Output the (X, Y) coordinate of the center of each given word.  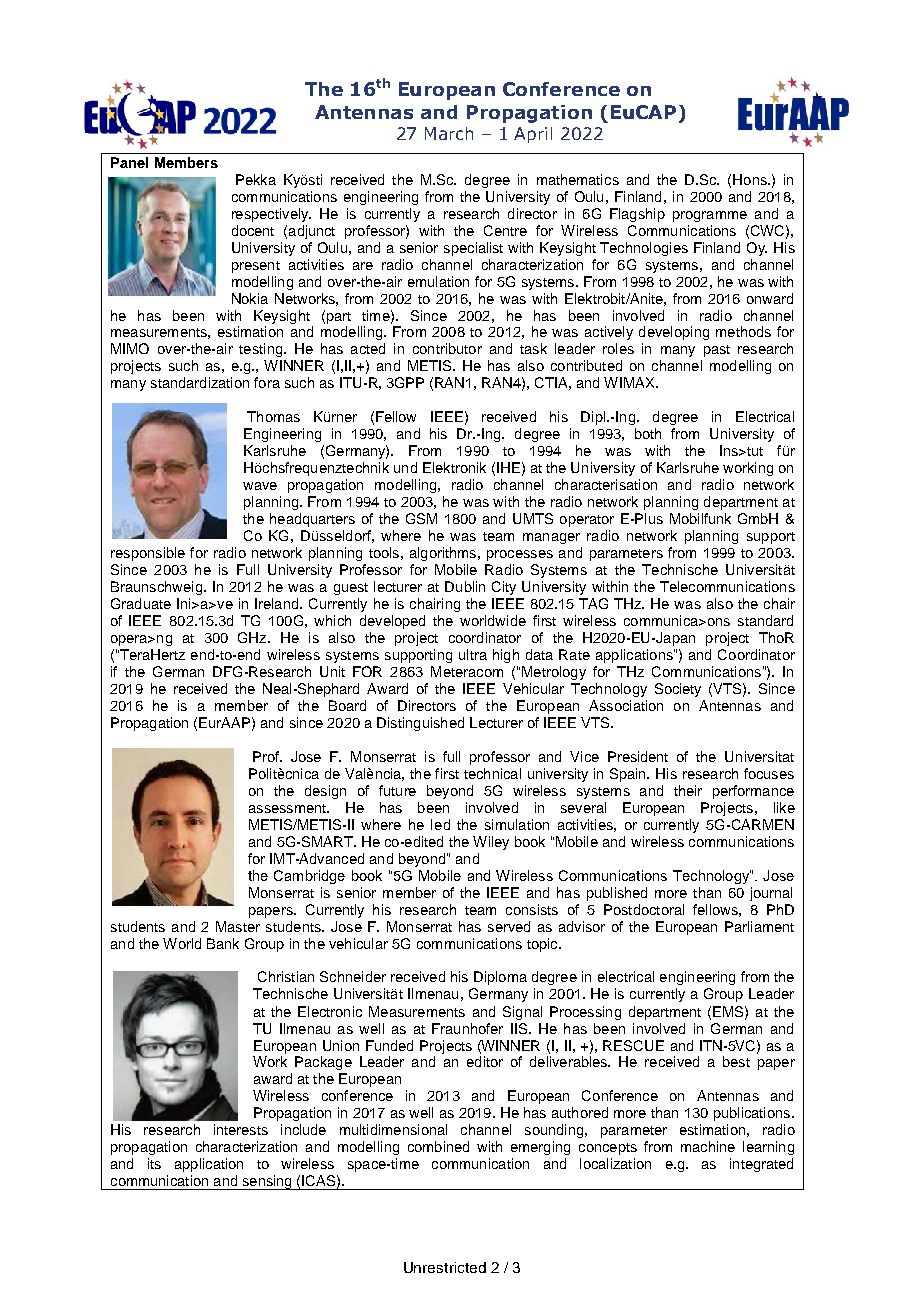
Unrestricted (445, 1267)
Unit (332, 671)
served (509, 926)
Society (678, 690)
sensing (267, 1182)
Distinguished (420, 724)
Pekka (256, 179)
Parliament (759, 926)
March (449, 133)
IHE (508, 467)
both (648, 433)
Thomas (273, 416)
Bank (223, 943)
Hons (751, 179)
